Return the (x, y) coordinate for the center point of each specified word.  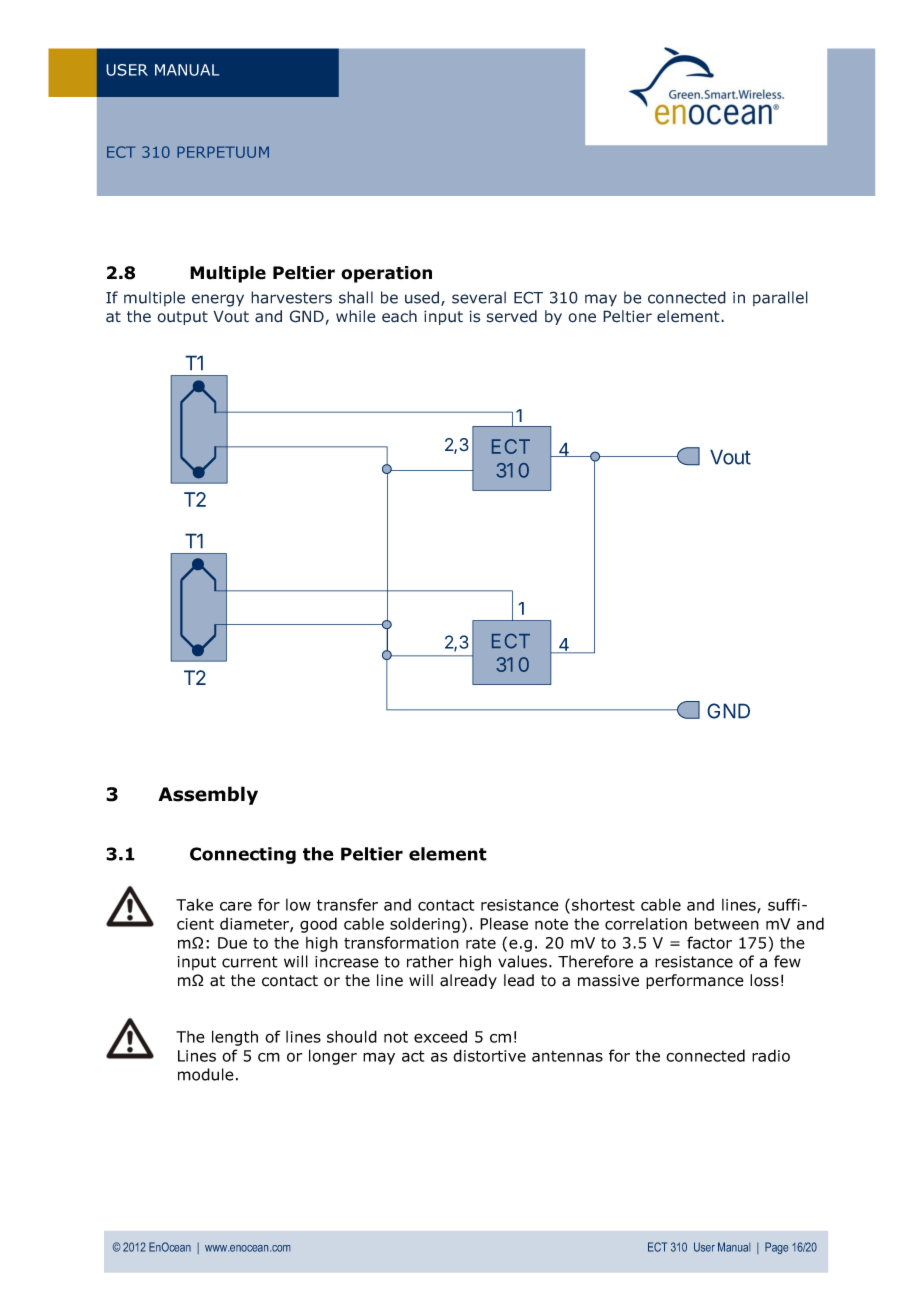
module (206, 1074)
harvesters (291, 297)
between (727, 923)
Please (504, 923)
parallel (780, 298)
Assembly (208, 795)
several (479, 297)
